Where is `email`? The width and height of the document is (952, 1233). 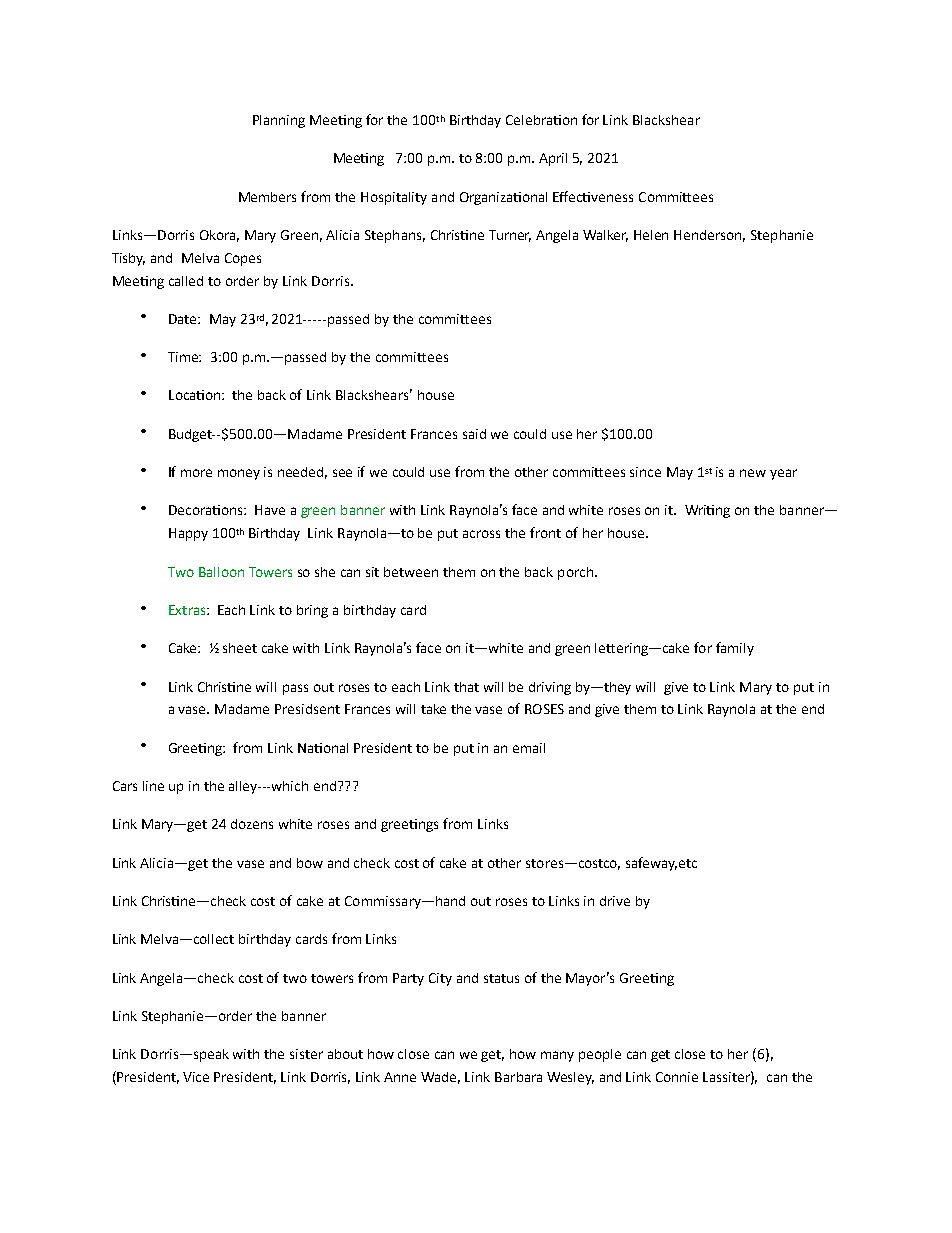
email is located at coordinates (529, 748).
